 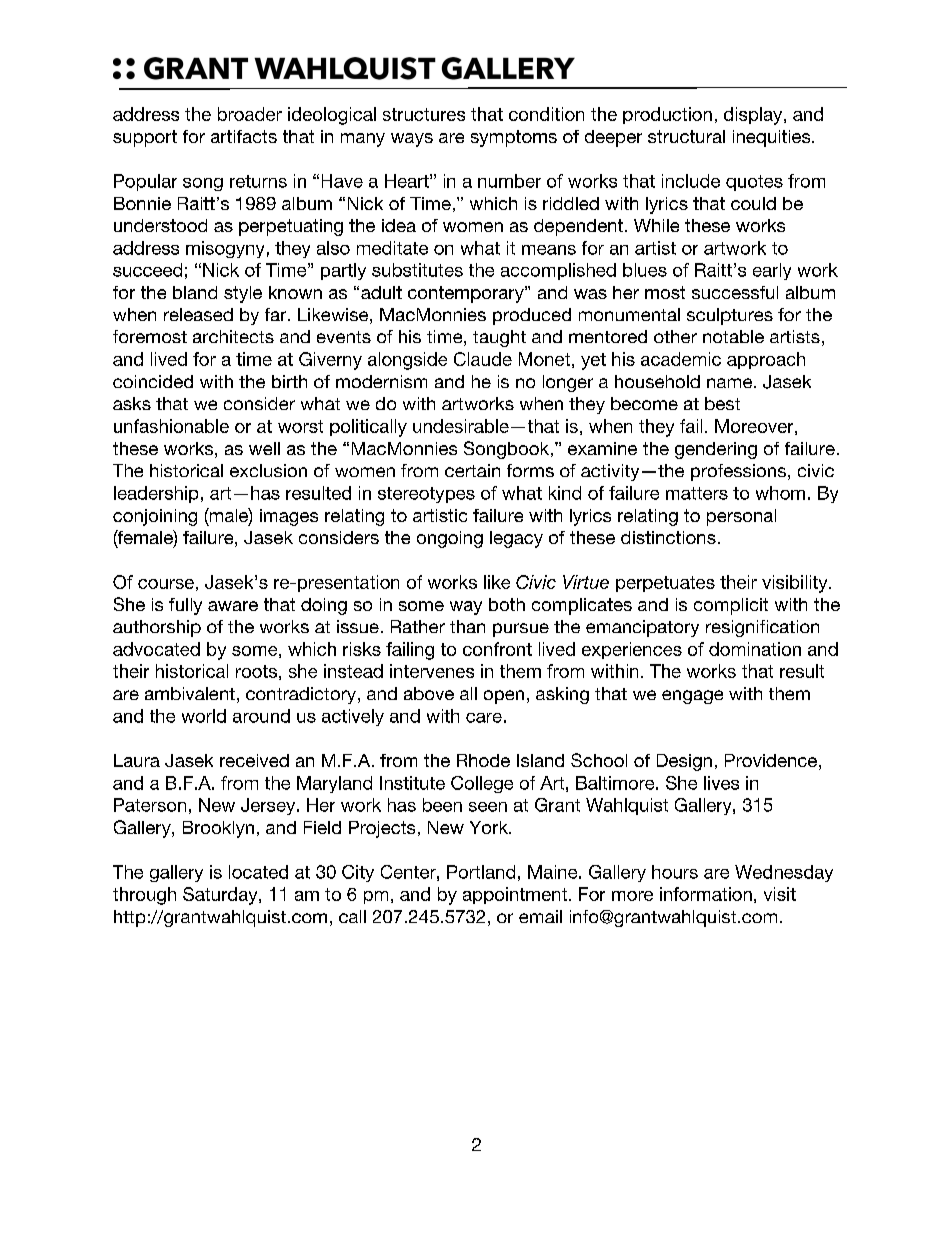 I want to click on care, so click(x=484, y=718).
